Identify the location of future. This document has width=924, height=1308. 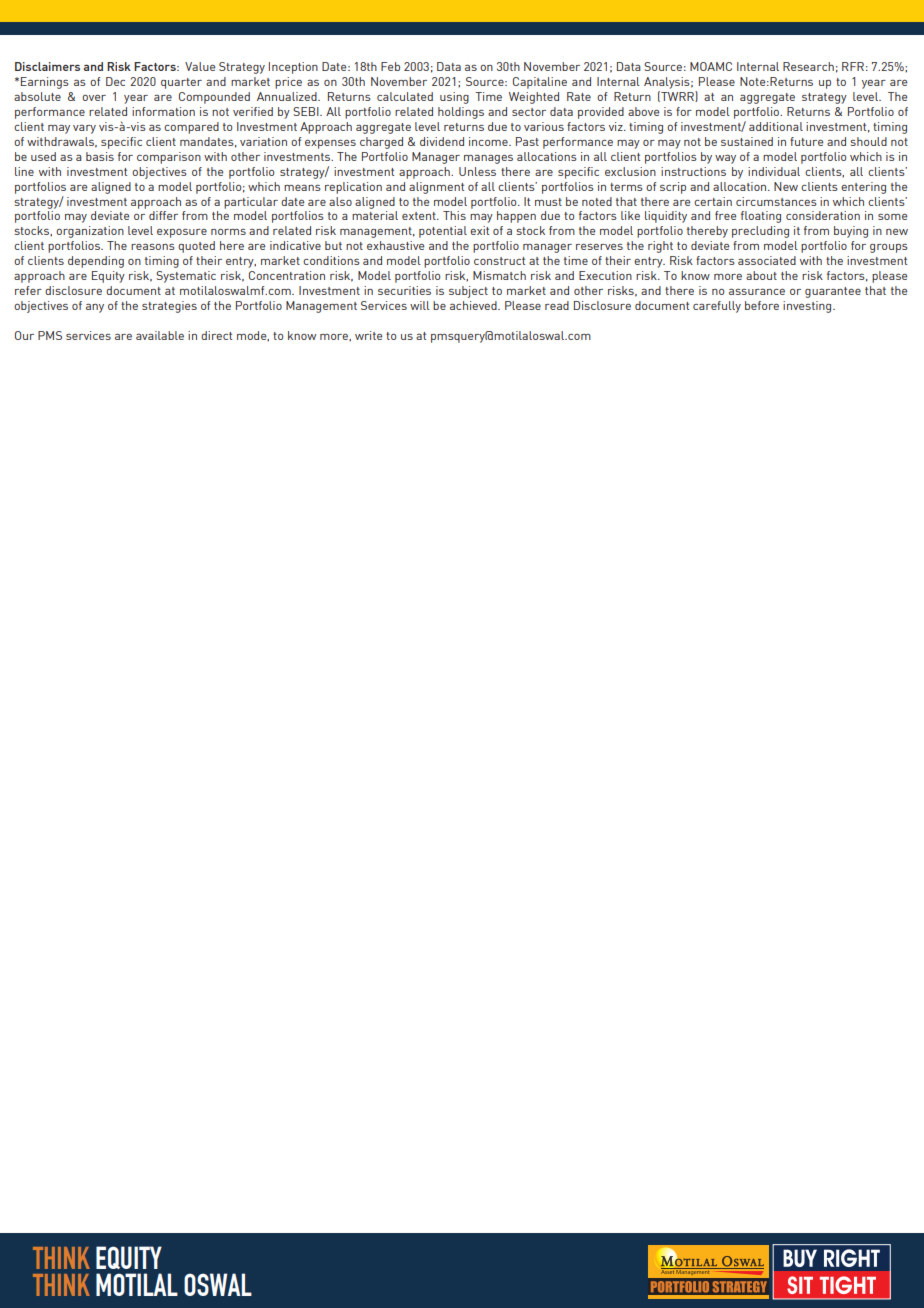
(806, 141).
